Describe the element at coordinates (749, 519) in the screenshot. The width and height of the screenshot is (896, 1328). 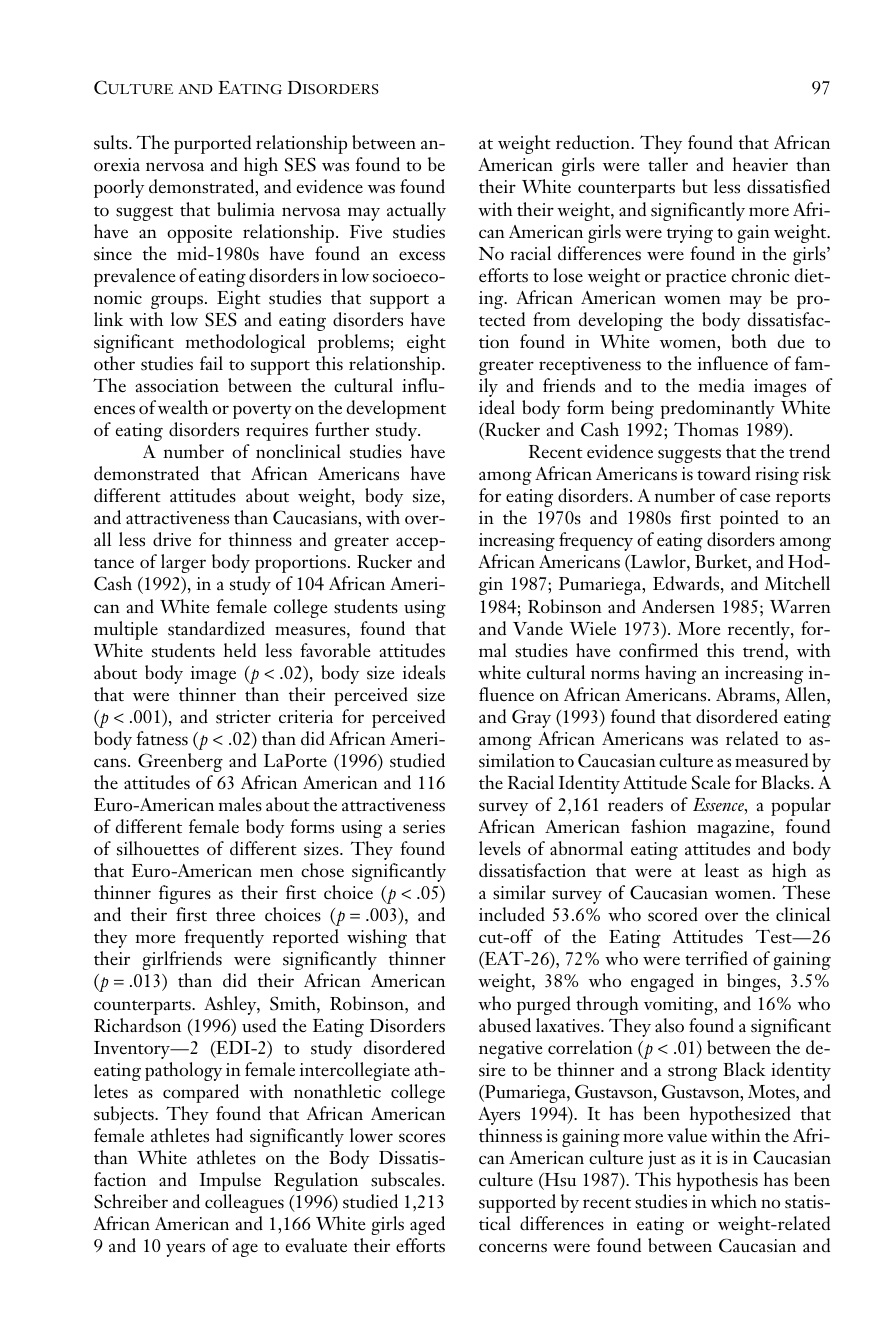
I see `pointed` at that location.
